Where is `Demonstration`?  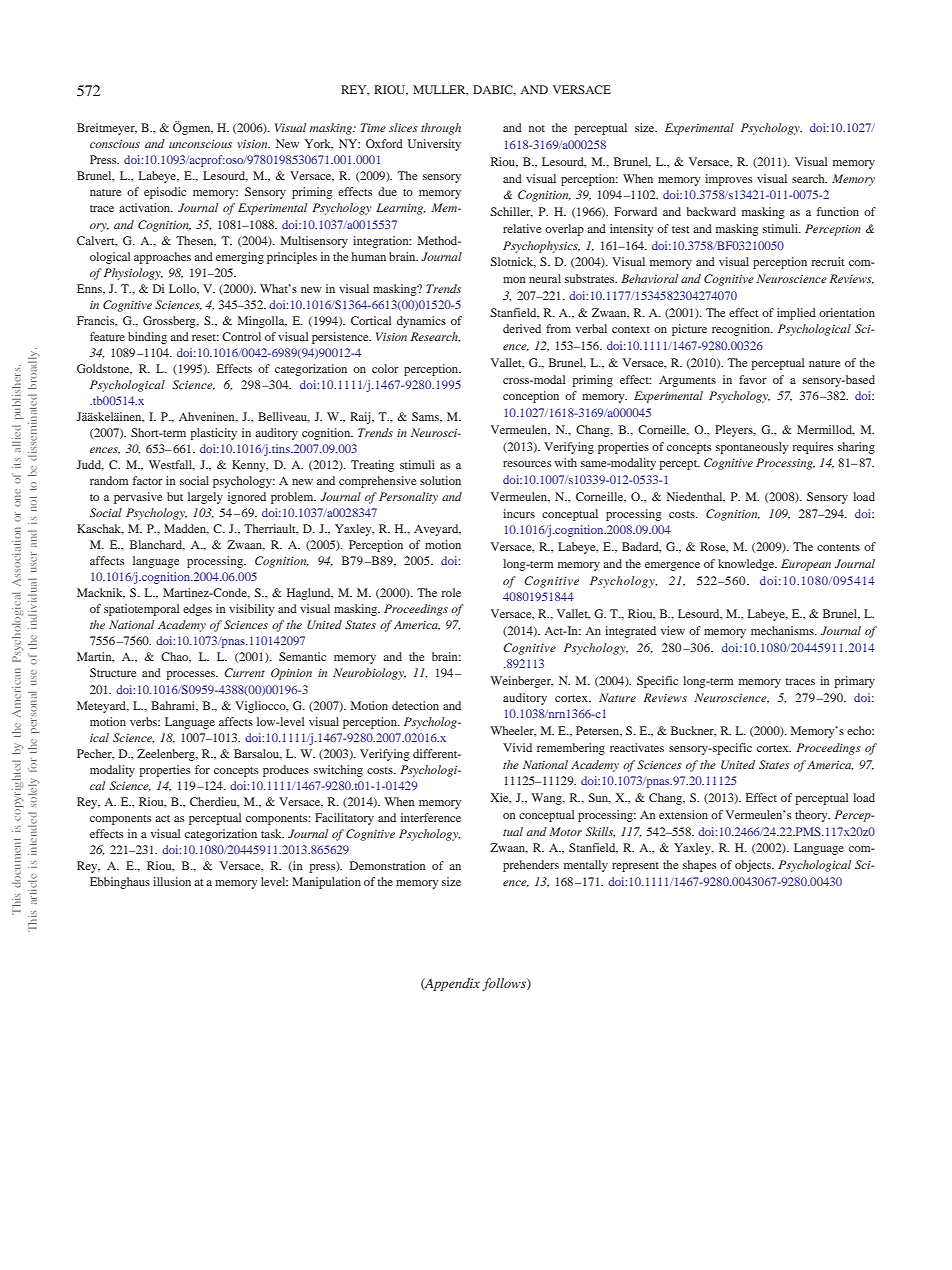
Demonstration is located at coordinates (388, 865).
